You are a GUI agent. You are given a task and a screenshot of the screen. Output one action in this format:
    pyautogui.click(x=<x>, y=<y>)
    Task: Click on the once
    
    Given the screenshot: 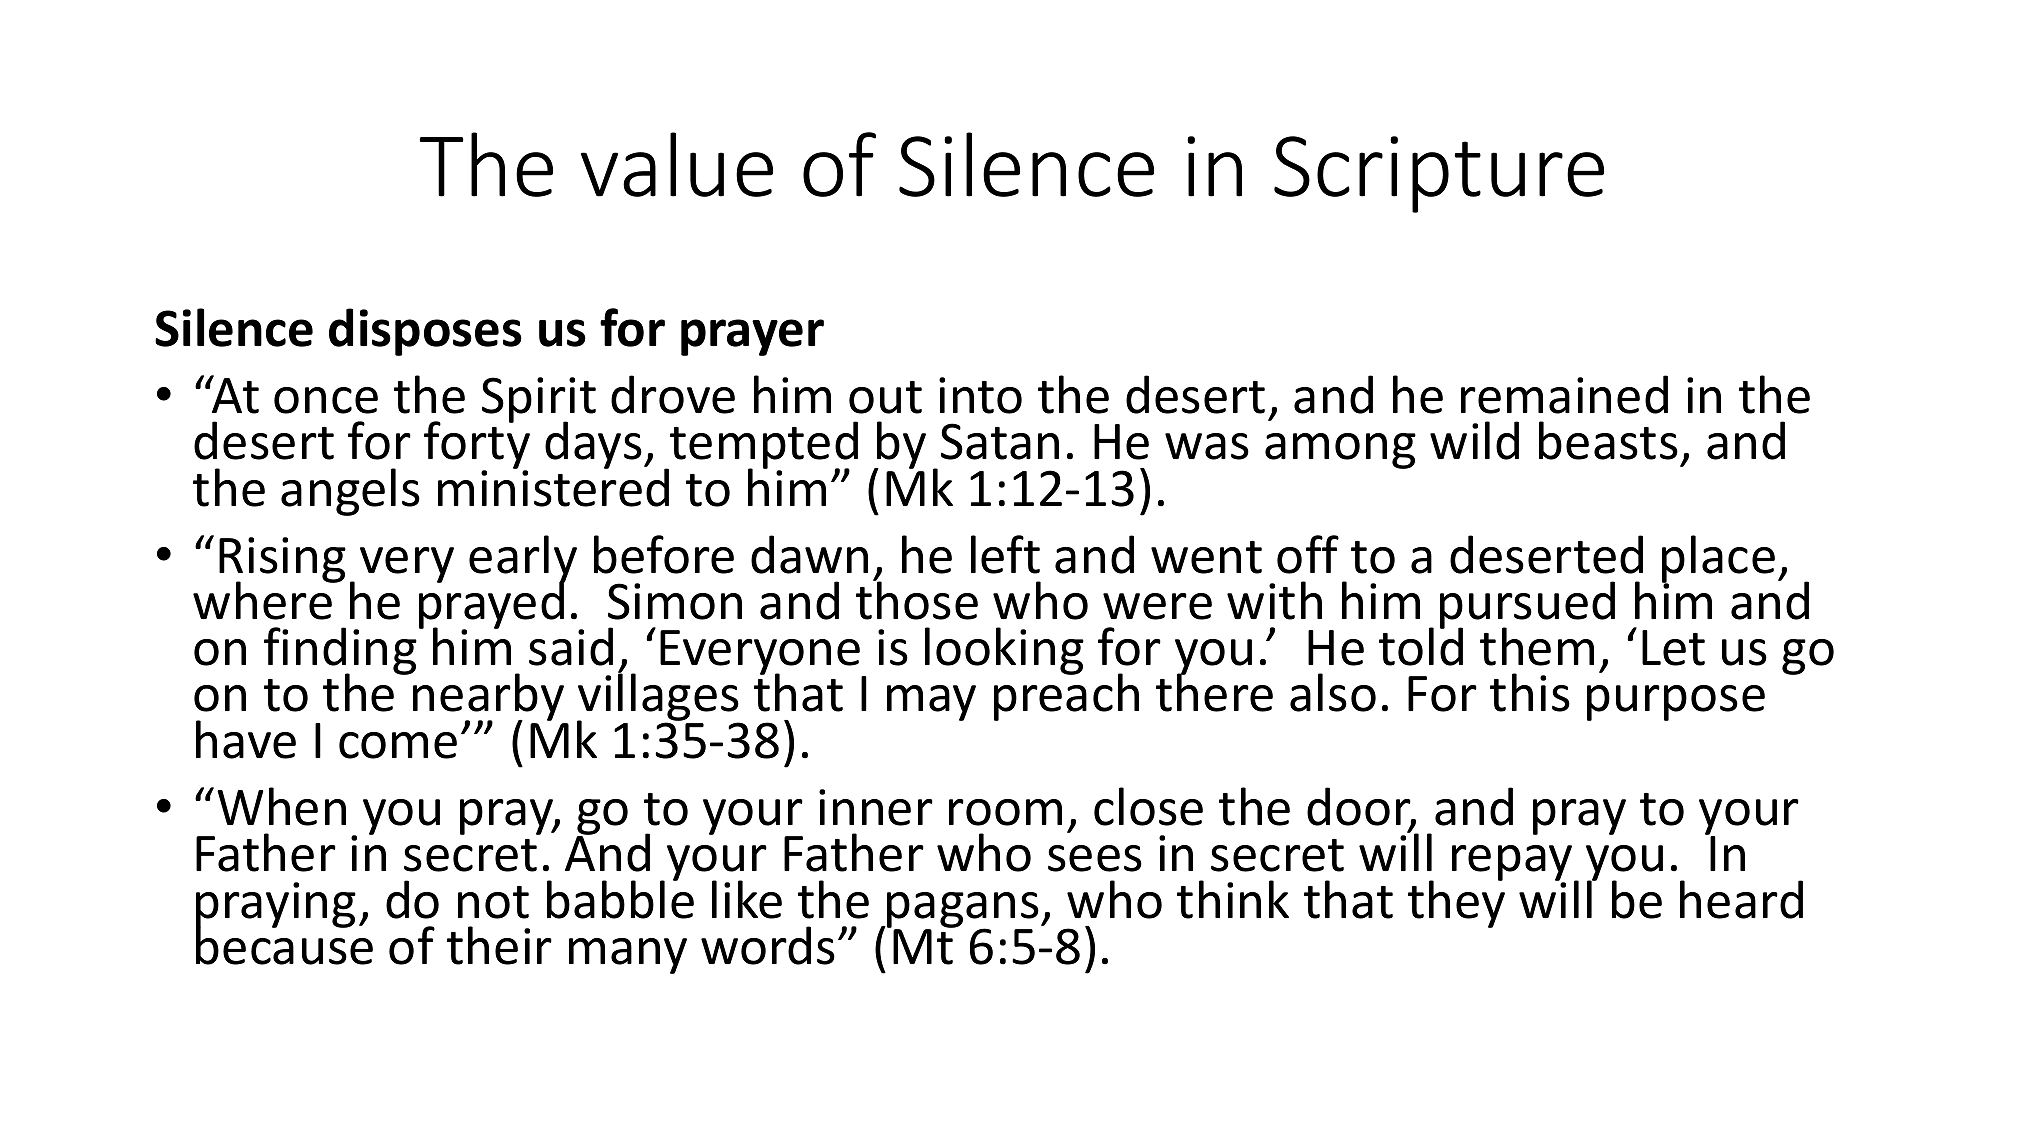 What is the action you would take?
    pyautogui.click(x=326, y=400)
